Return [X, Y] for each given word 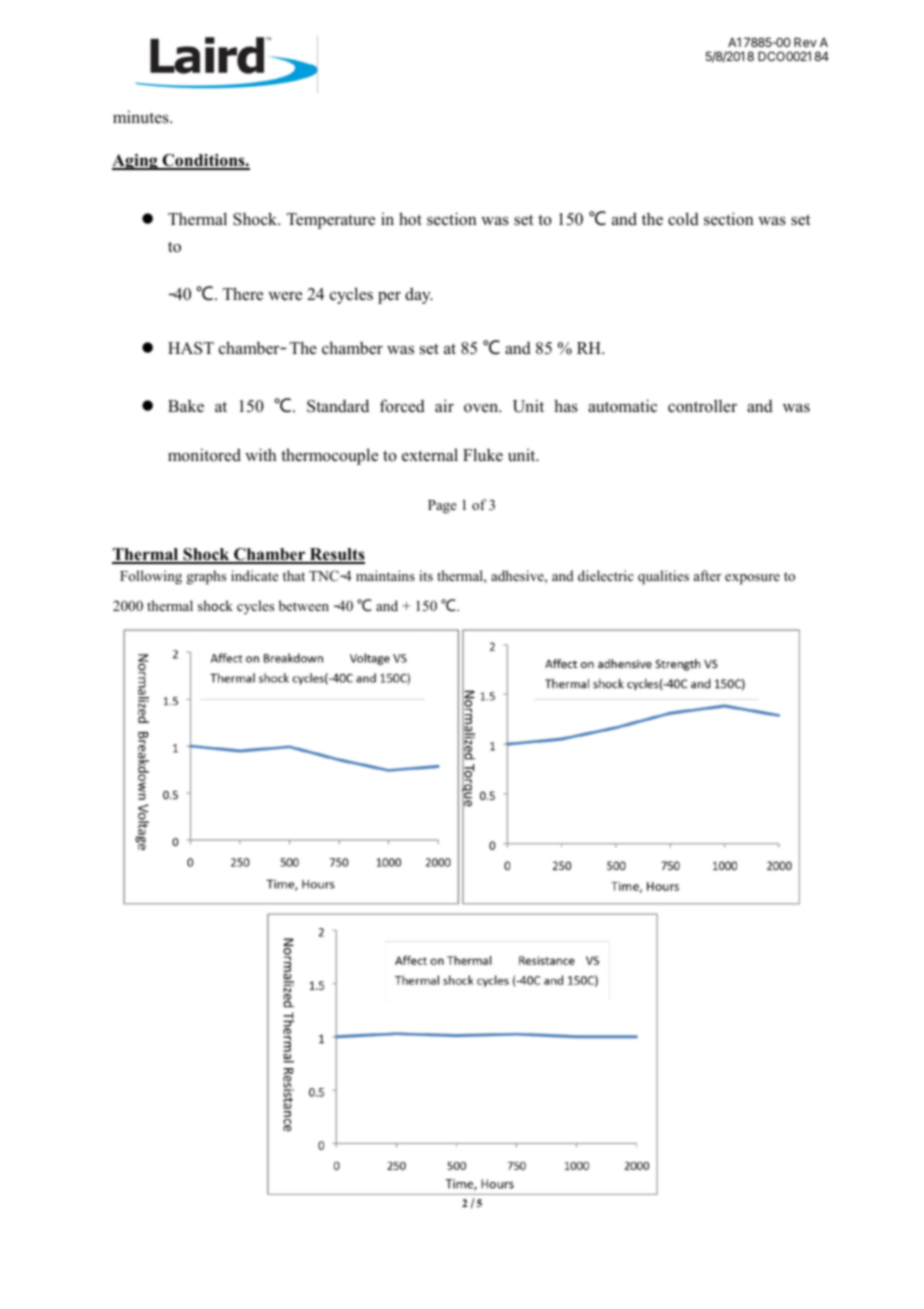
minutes [142, 117]
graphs [206, 577]
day [419, 295]
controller [702, 406]
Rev [805, 42]
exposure [752, 579]
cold [683, 219]
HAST [191, 348]
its [426, 575]
